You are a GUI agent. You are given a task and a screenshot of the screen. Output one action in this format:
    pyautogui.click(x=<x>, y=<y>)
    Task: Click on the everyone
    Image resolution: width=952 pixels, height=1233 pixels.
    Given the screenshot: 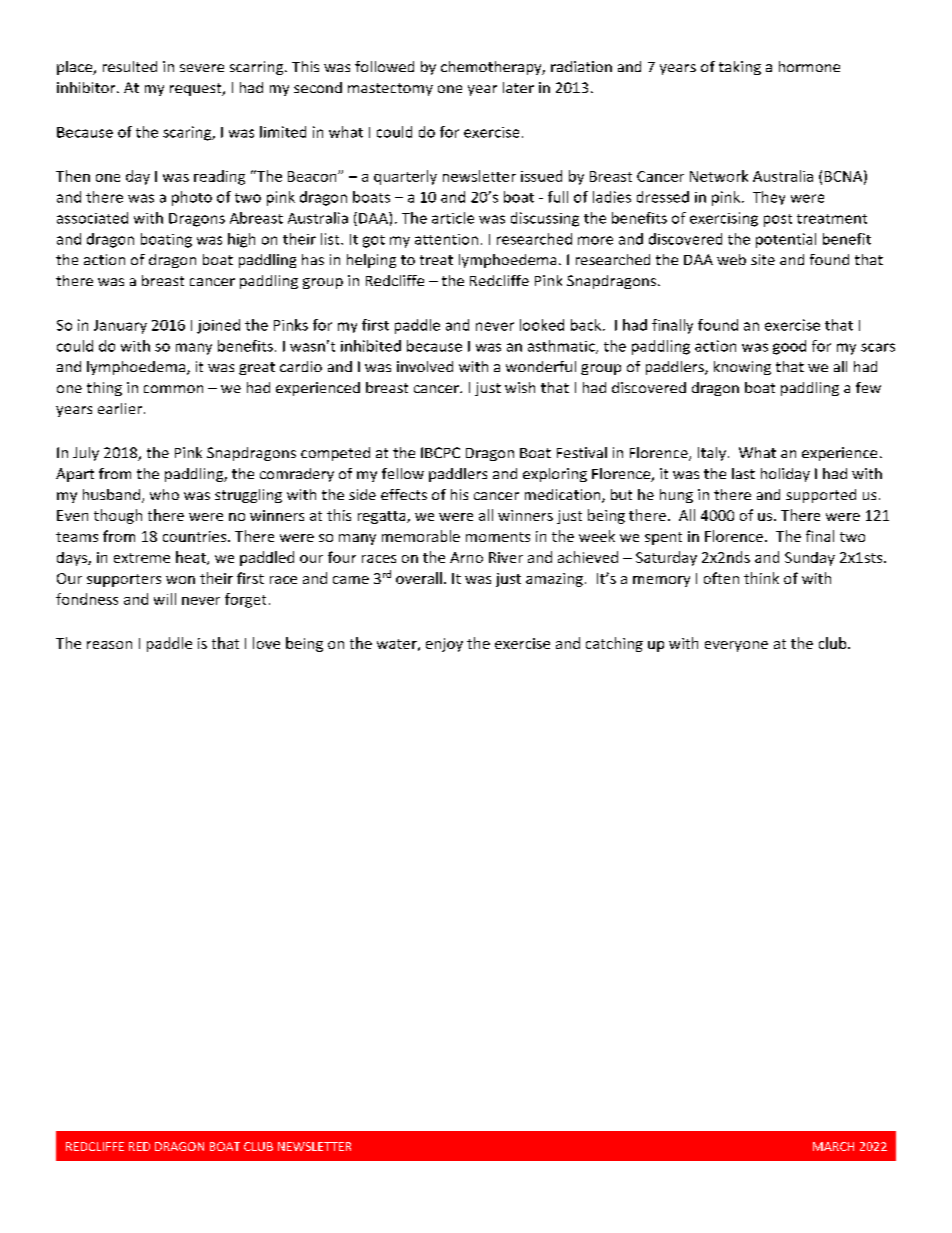 What is the action you would take?
    pyautogui.click(x=736, y=646)
